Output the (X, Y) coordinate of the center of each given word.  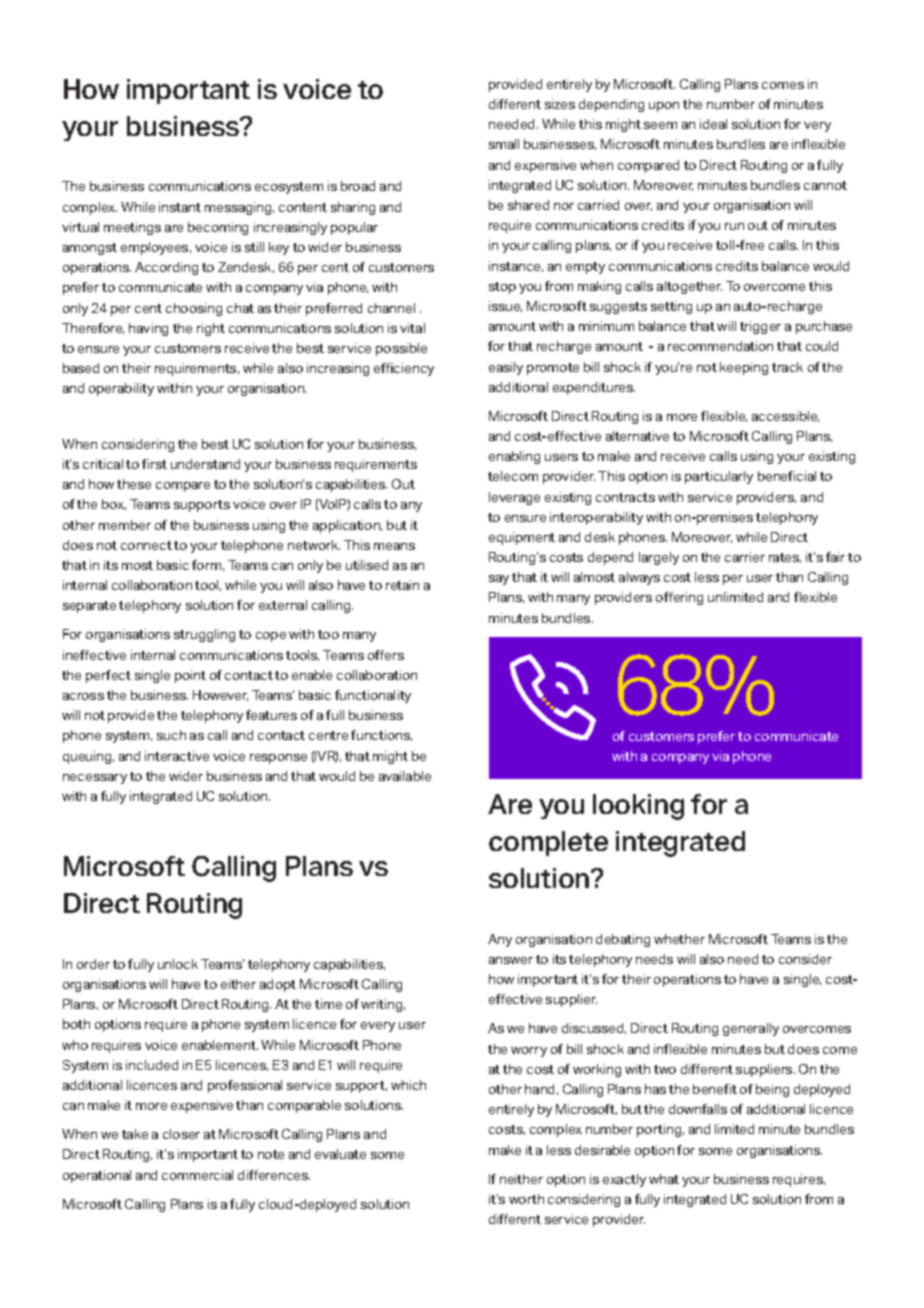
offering (679, 598)
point (190, 676)
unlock (178, 964)
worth (526, 1199)
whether (679, 939)
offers (386, 655)
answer (511, 960)
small (504, 144)
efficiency (404, 369)
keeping (744, 368)
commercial (197, 1175)
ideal (713, 124)
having (148, 329)
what (664, 1179)
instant (180, 207)
